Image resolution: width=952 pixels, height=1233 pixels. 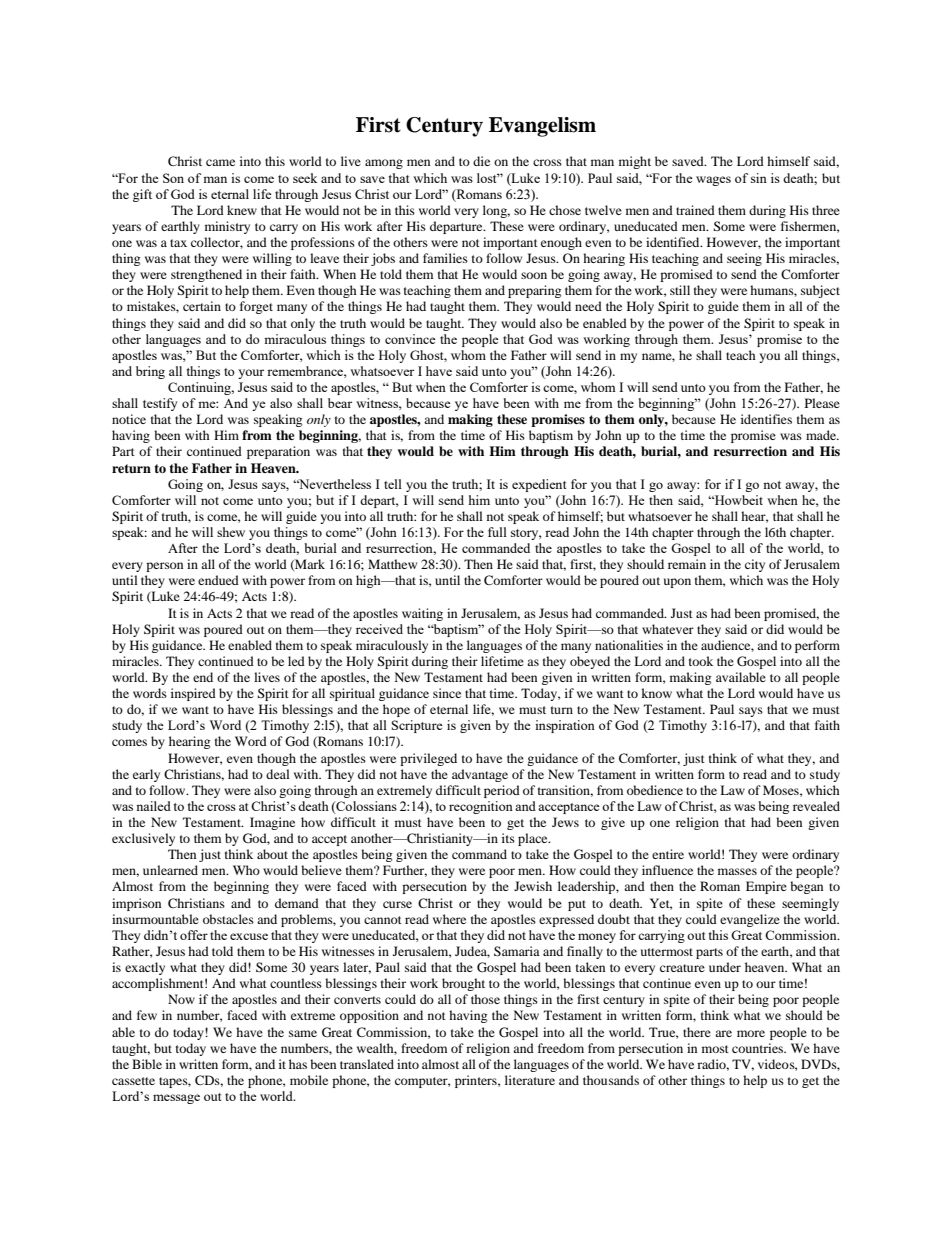 I want to click on wages, so click(x=713, y=181).
